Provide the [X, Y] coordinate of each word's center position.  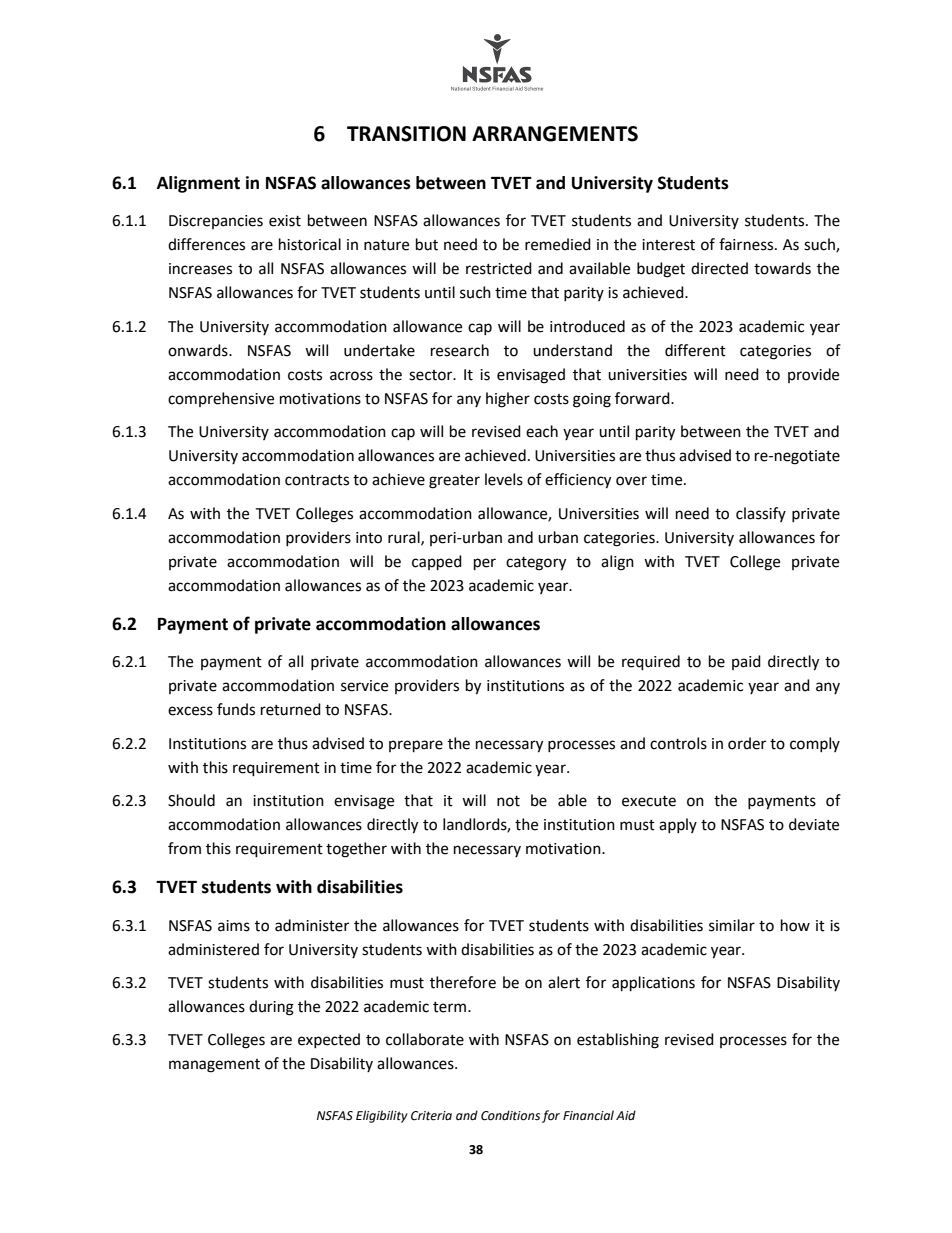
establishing [618, 1041]
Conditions [510, 1115]
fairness [747, 244]
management [214, 1066]
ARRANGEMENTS [555, 134]
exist [285, 221]
